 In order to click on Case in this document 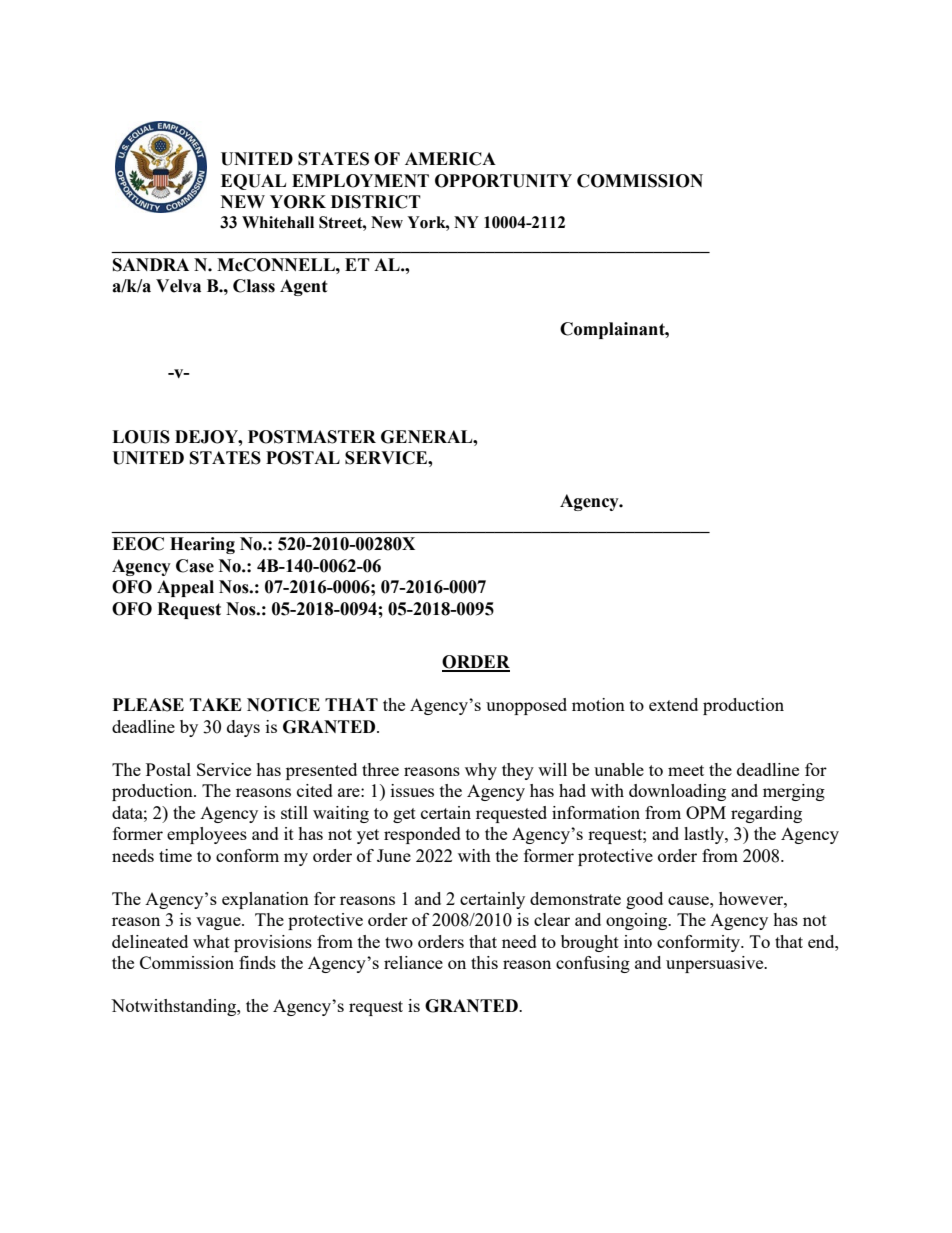, I will do `click(195, 566)`.
